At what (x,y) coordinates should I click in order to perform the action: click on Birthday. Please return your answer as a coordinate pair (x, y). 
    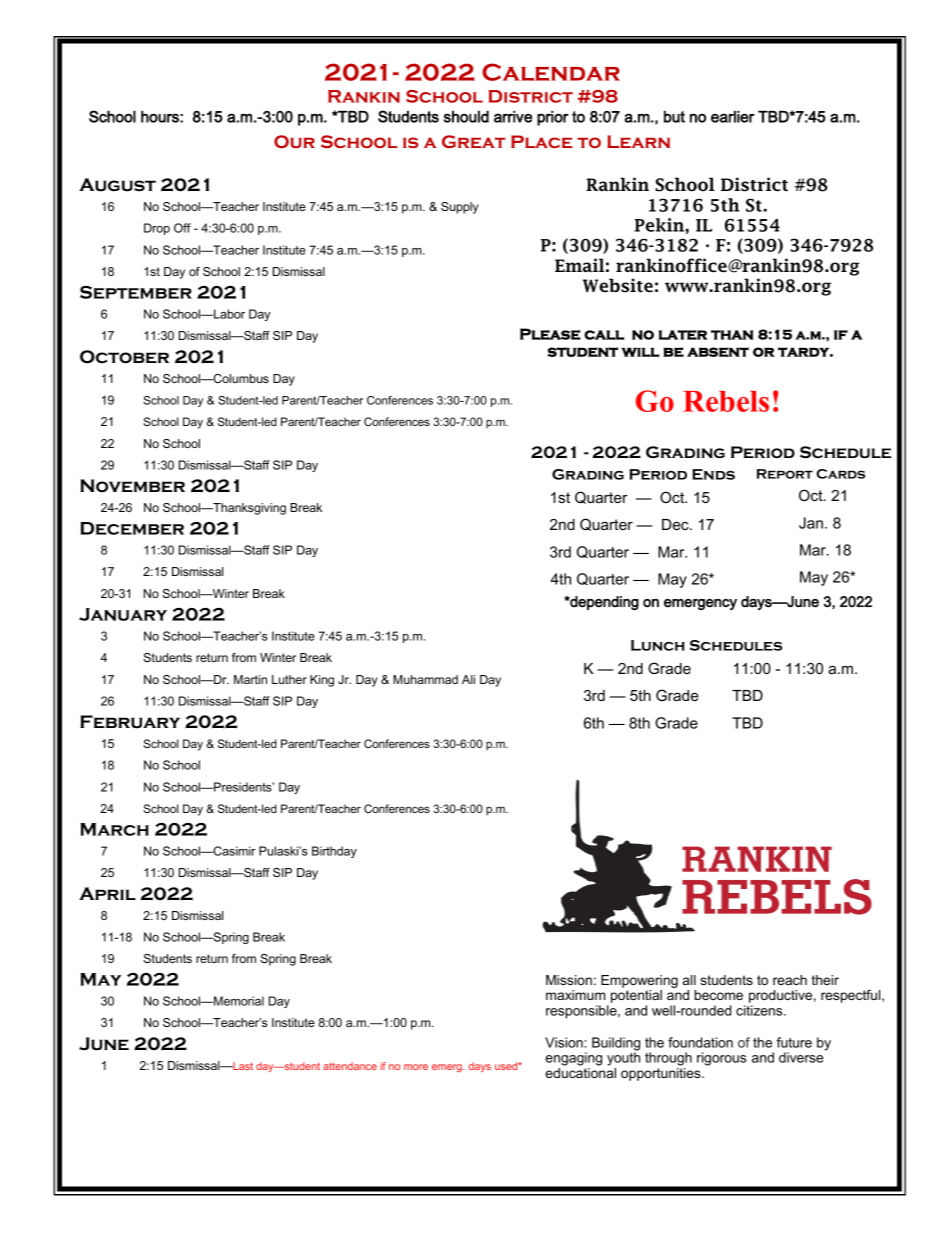
    Looking at the image, I should click on (334, 852).
